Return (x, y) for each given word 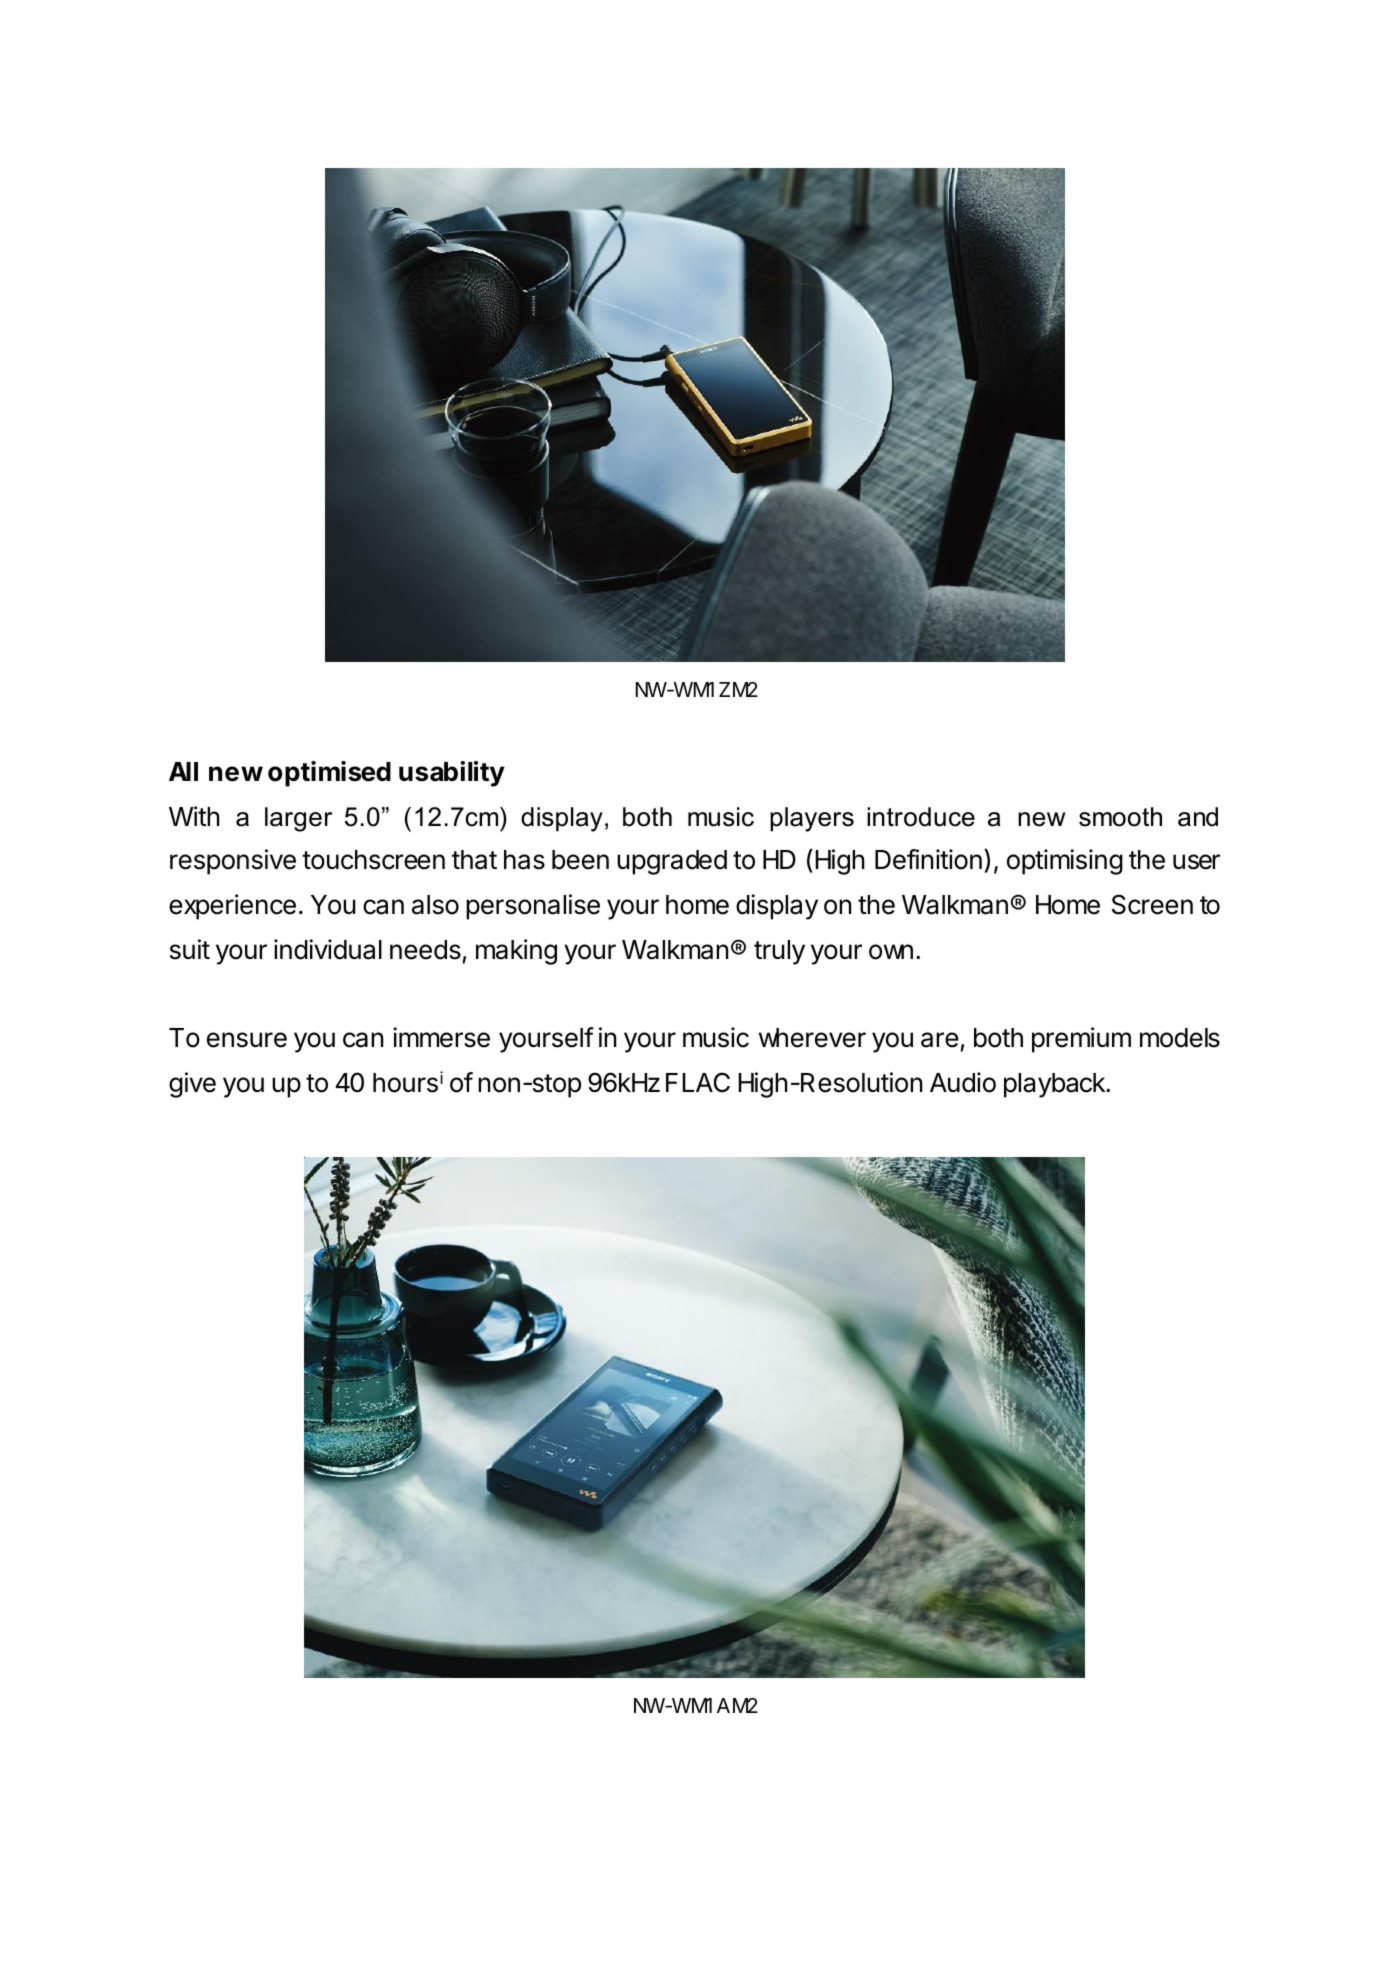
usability (452, 774)
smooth (1120, 817)
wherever (812, 1038)
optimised (329, 774)
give (192, 1085)
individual (328, 949)
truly (779, 952)
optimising (1065, 862)
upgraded (672, 862)
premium (1081, 1040)
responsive (233, 862)
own (891, 952)
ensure (247, 1040)
